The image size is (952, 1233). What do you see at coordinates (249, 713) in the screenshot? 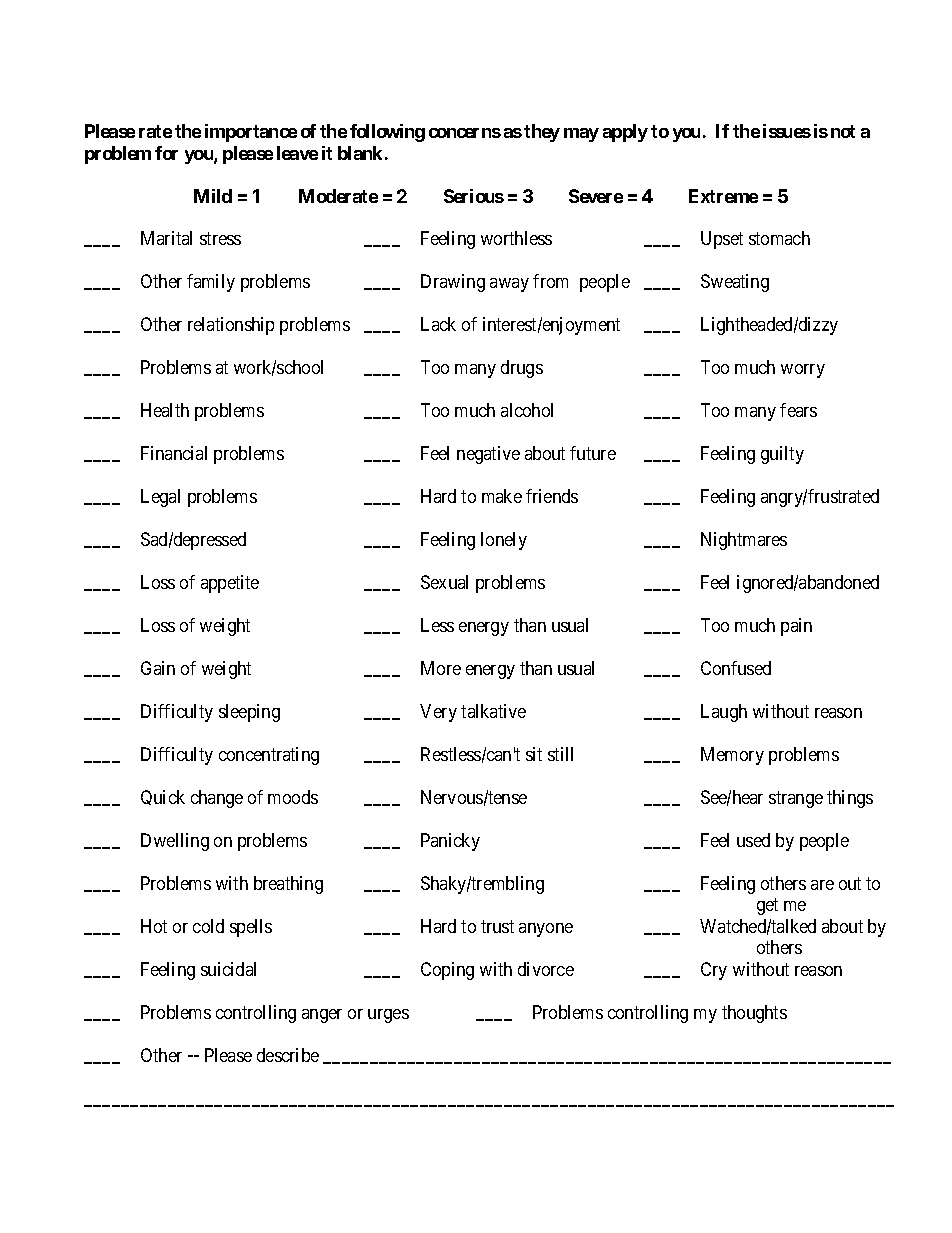
I see `sleeping` at bounding box center [249, 713].
